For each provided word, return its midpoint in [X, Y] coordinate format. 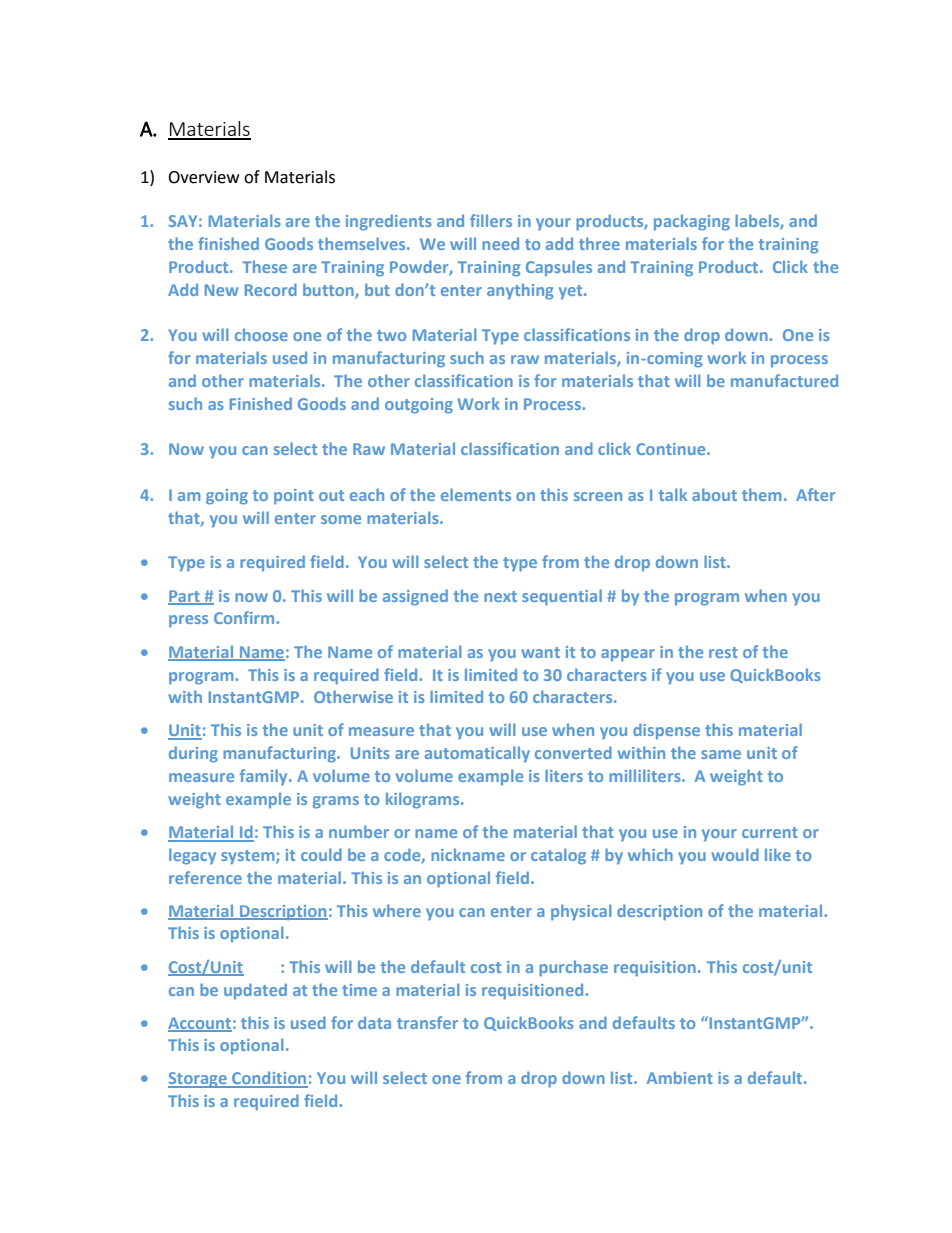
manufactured [784, 380]
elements [476, 494]
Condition [269, 1079]
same [721, 754]
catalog [558, 856]
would [735, 854]
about [714, 494]
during [193, 754]
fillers [491, 220]
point [294, 497]
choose [261, 334]
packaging [692, 222]
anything [520, 291]
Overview [203, 177]
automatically [477, 754]
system [249, 857]
